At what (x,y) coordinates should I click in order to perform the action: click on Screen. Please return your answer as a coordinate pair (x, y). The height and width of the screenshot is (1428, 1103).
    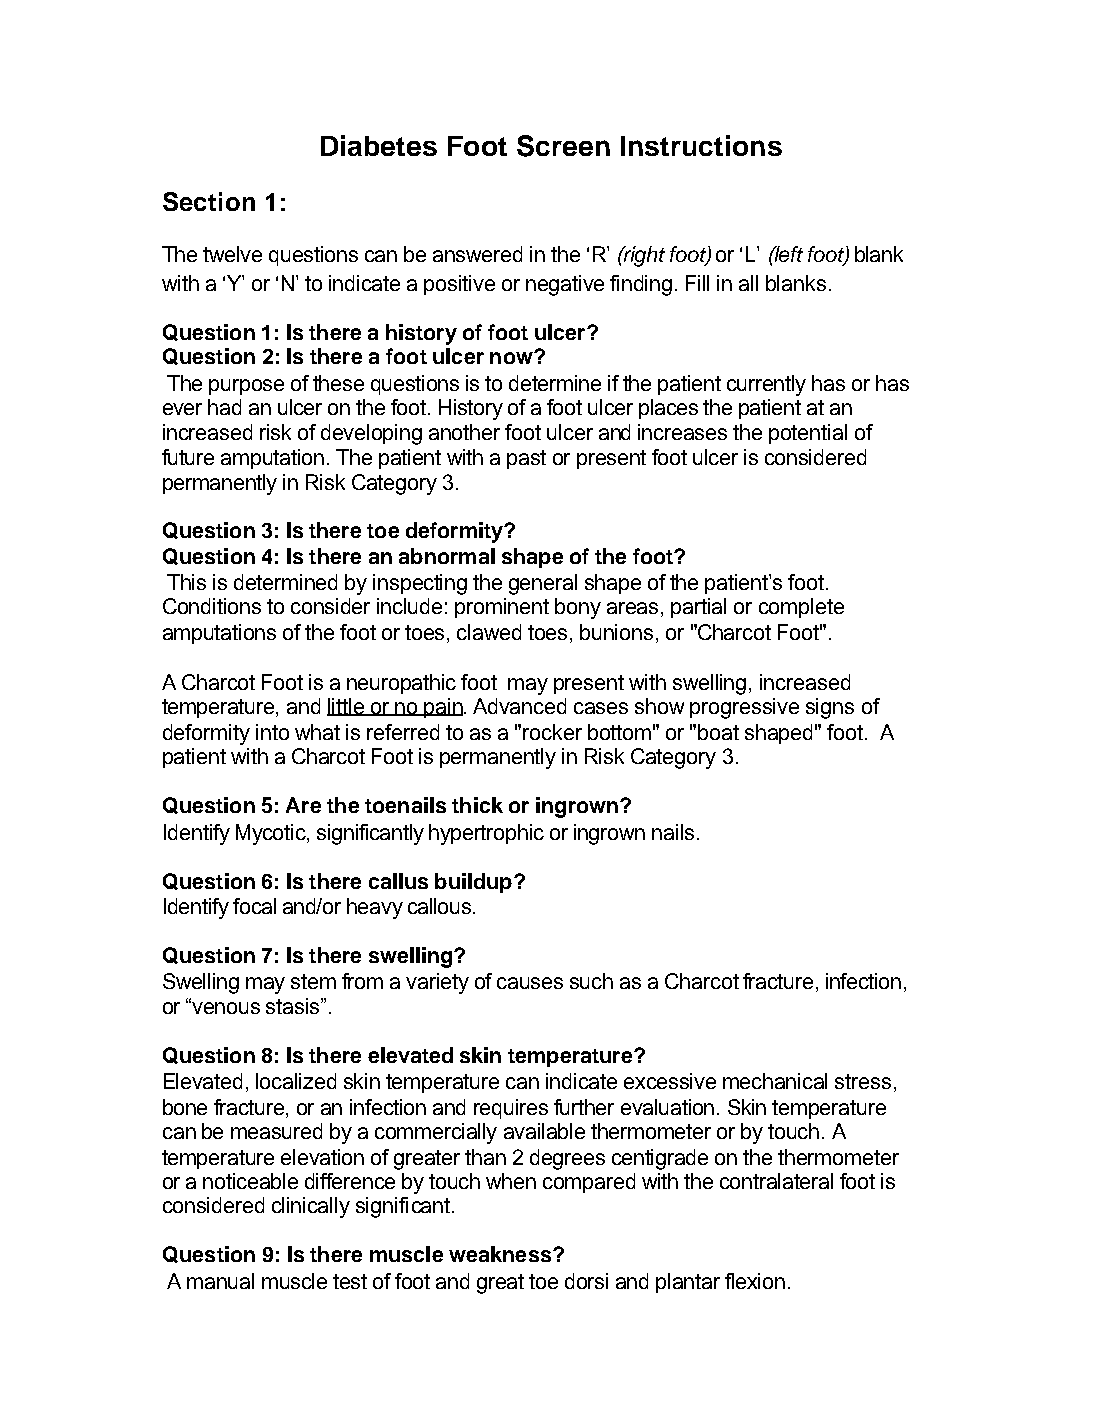
    Looking at the image, I should click on (563, 146).
